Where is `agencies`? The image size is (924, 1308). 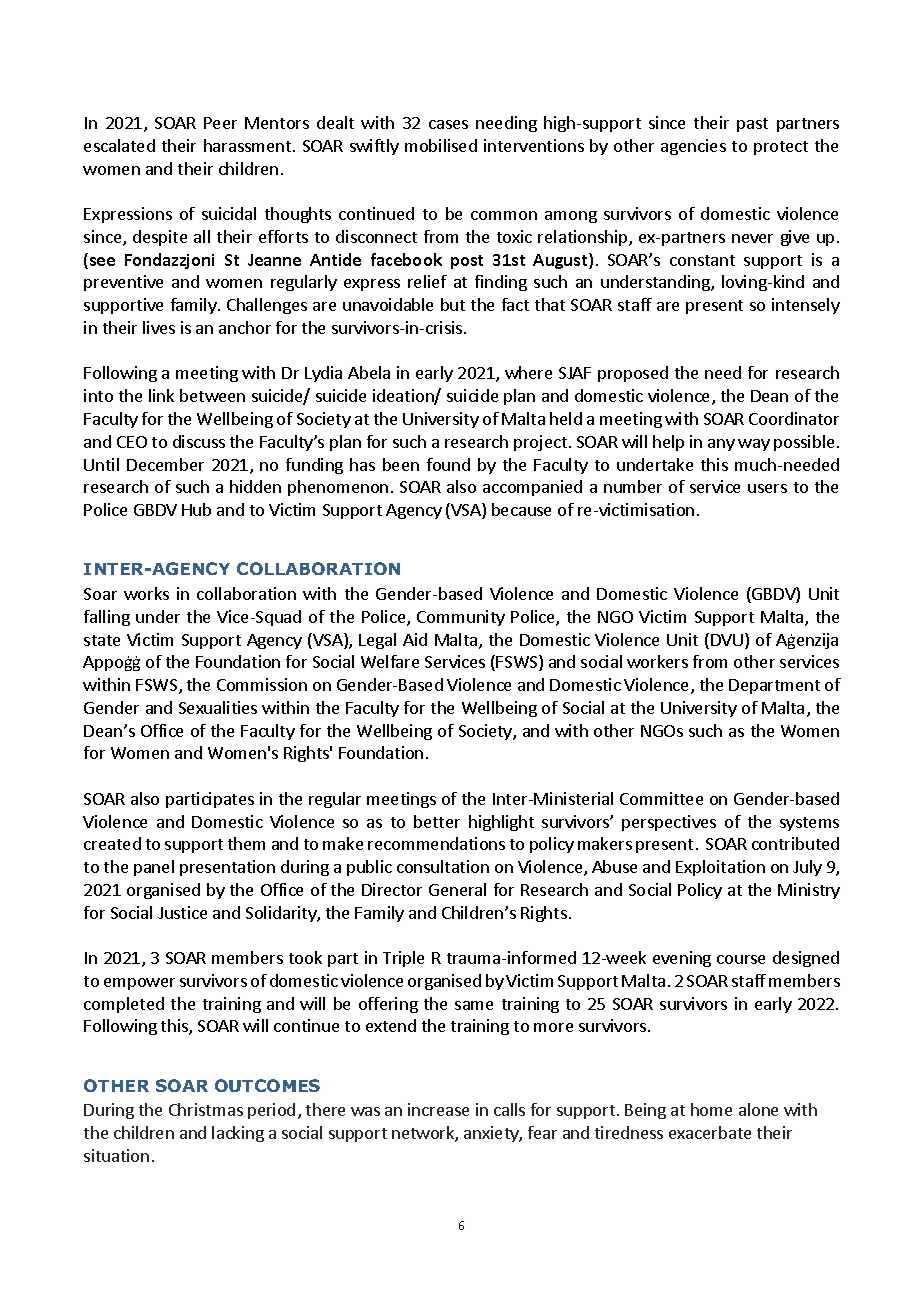 agencies is located at coordinates (693, 147).
